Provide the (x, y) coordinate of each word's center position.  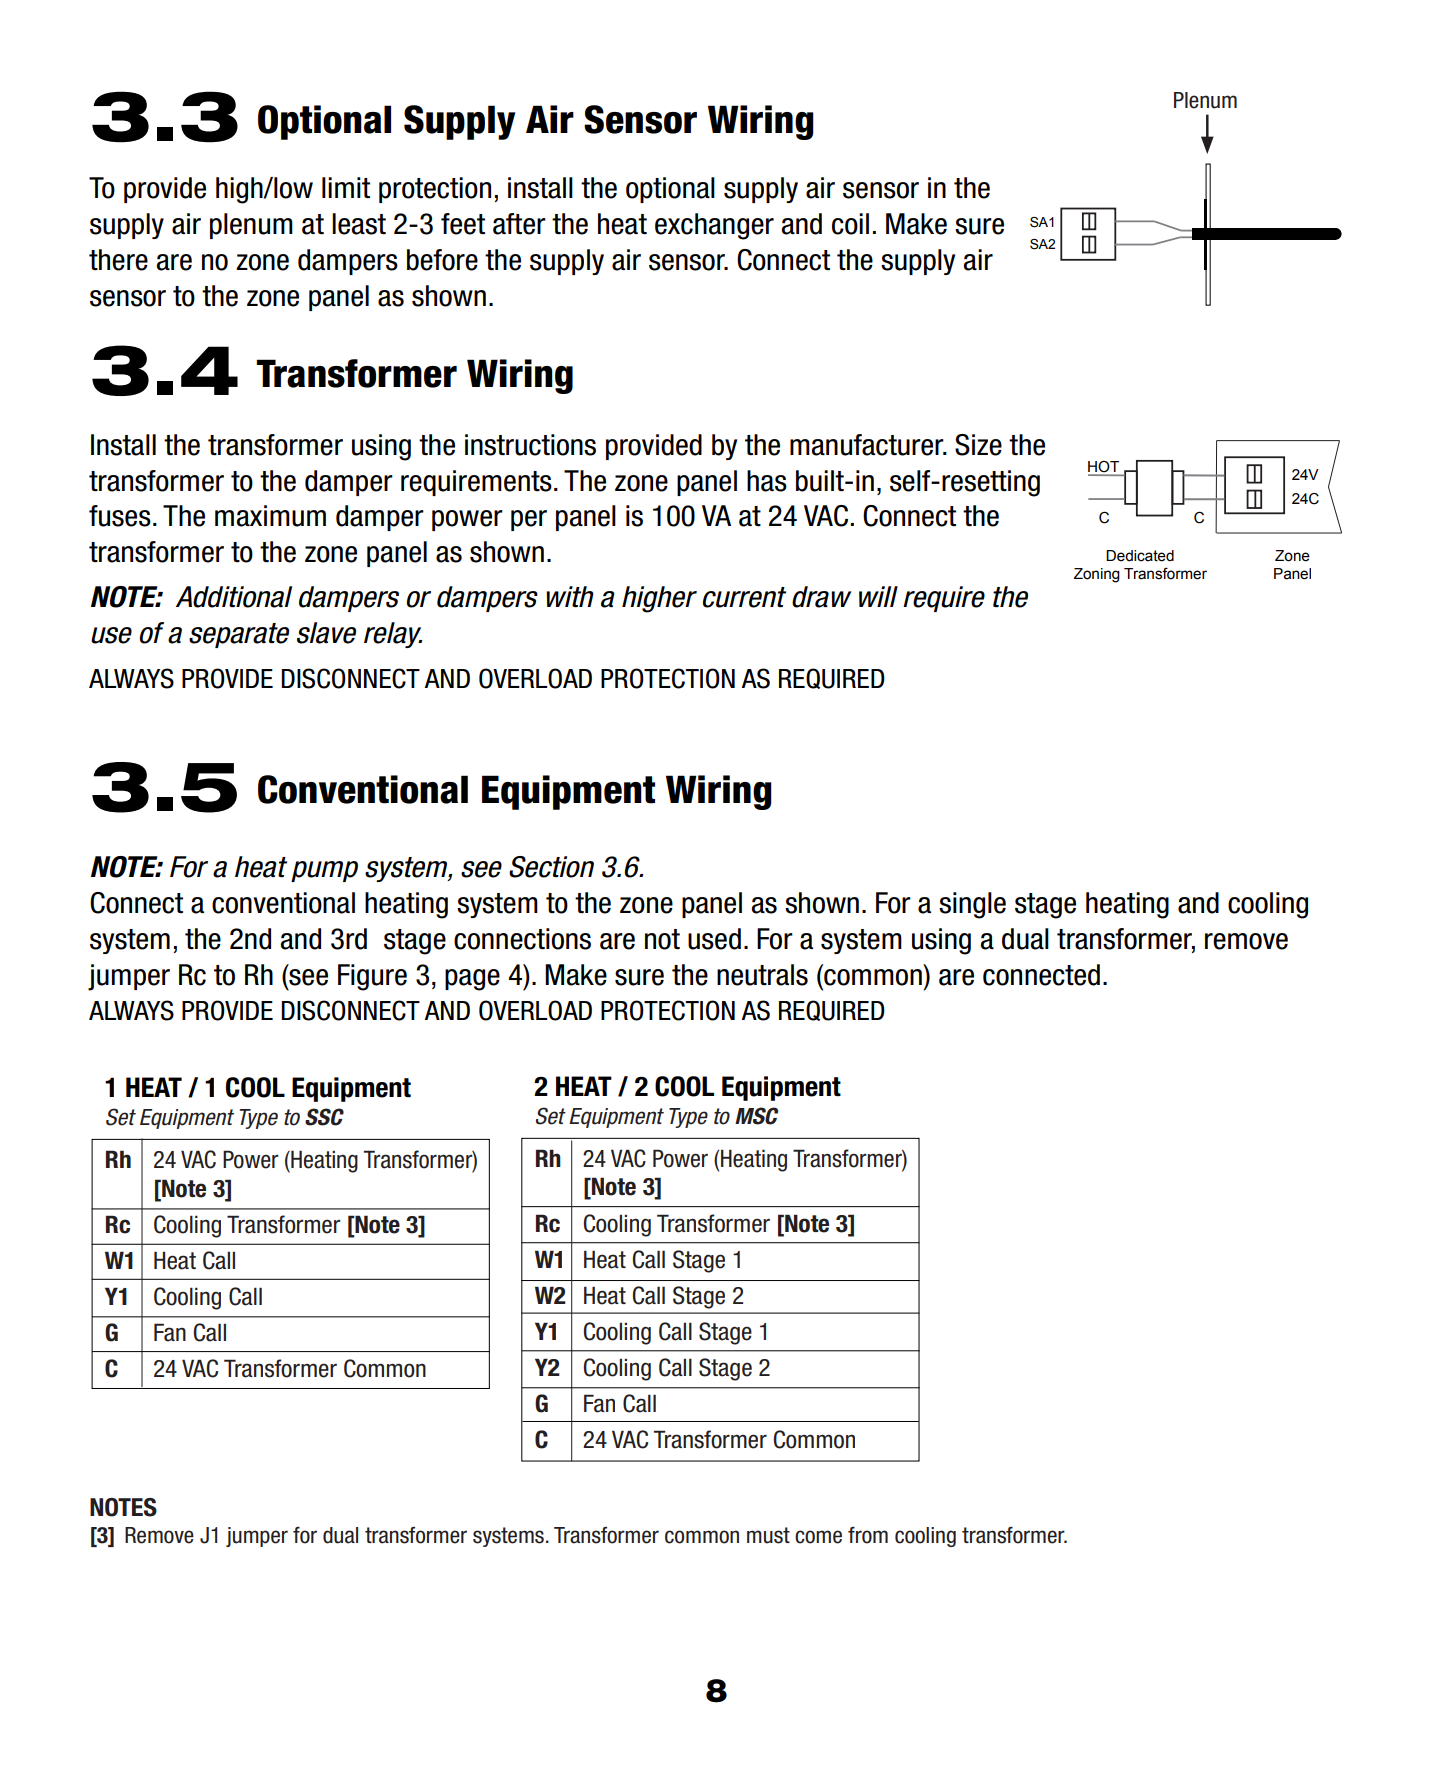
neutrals (762, 975)
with (570, 596)
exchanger (714, 226)
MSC (756, 1116)
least (359, 224)
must (768, 1535)
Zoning (1097, 575)
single (972, 905)
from (868, 1535)
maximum (270, 516)
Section (551, 867)
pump (324, 871)
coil (850, 224)
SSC (324, 1117)
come (818, 1537)
